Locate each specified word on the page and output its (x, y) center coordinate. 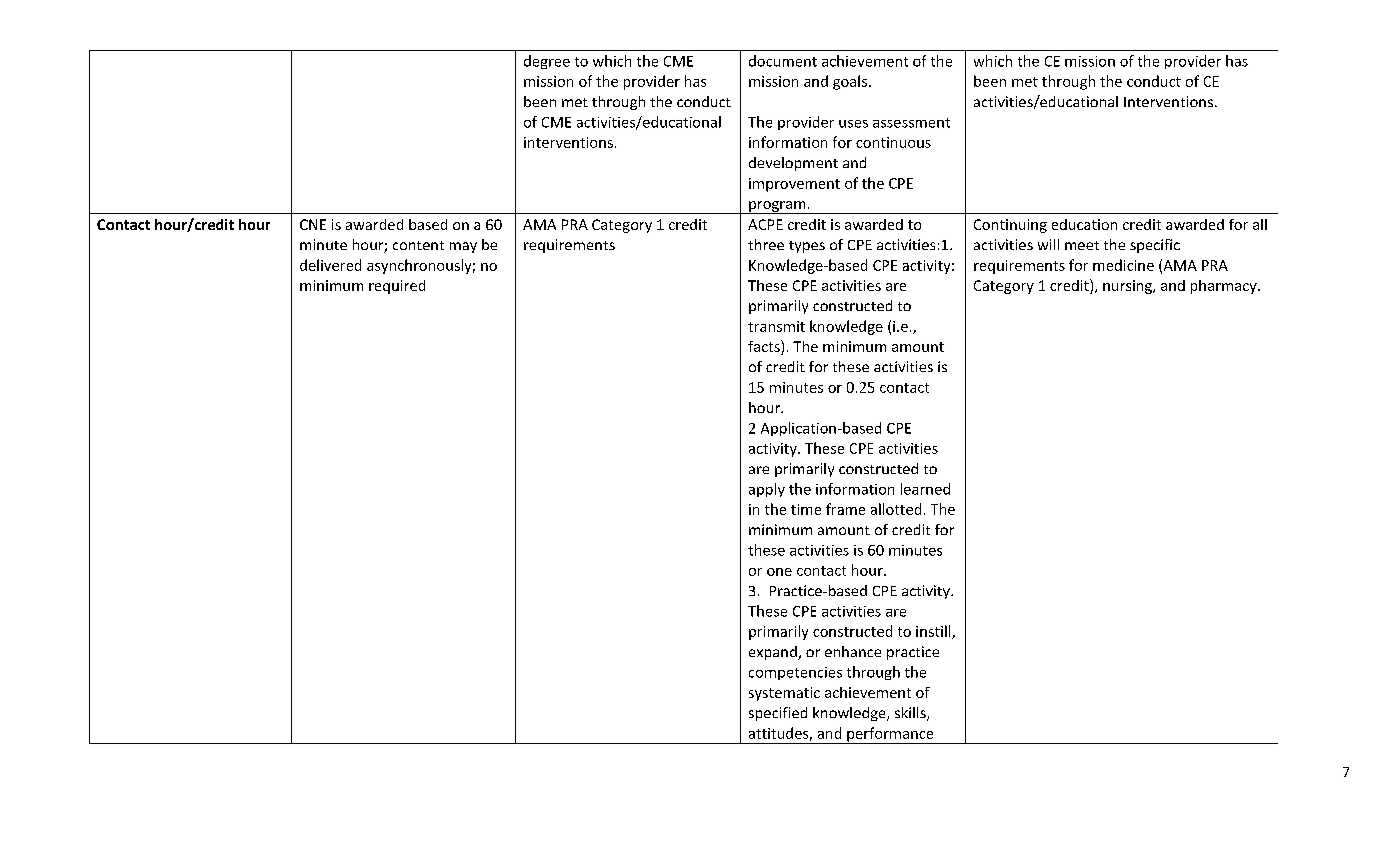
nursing (1128, 287)
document (783, 61)
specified (778, 714)
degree (547, 62)
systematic (784, 694)
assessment (911, 123)
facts (765, 347)
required (397, 287)
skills (911, 714)
